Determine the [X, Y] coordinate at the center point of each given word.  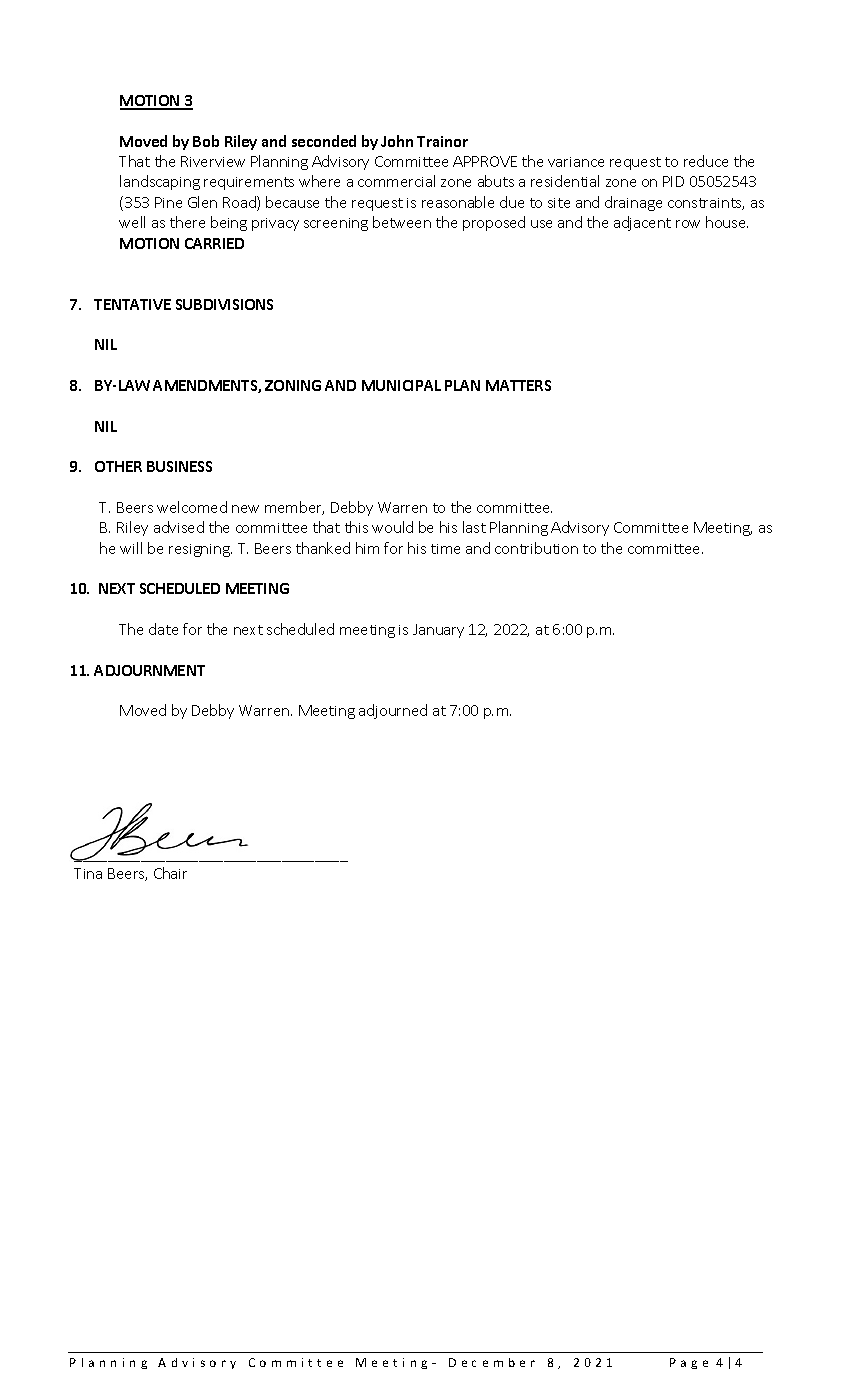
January [438, 631]
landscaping [160, 182]
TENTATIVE [132, 304]
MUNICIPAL [401, 385]
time [445, 549]
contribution [536, 548]
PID [673, 181]
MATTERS [518, 385]
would [392, 527]
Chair [170, 873]
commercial [396, 181]
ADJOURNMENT [149, 670]
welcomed [192, 507]
